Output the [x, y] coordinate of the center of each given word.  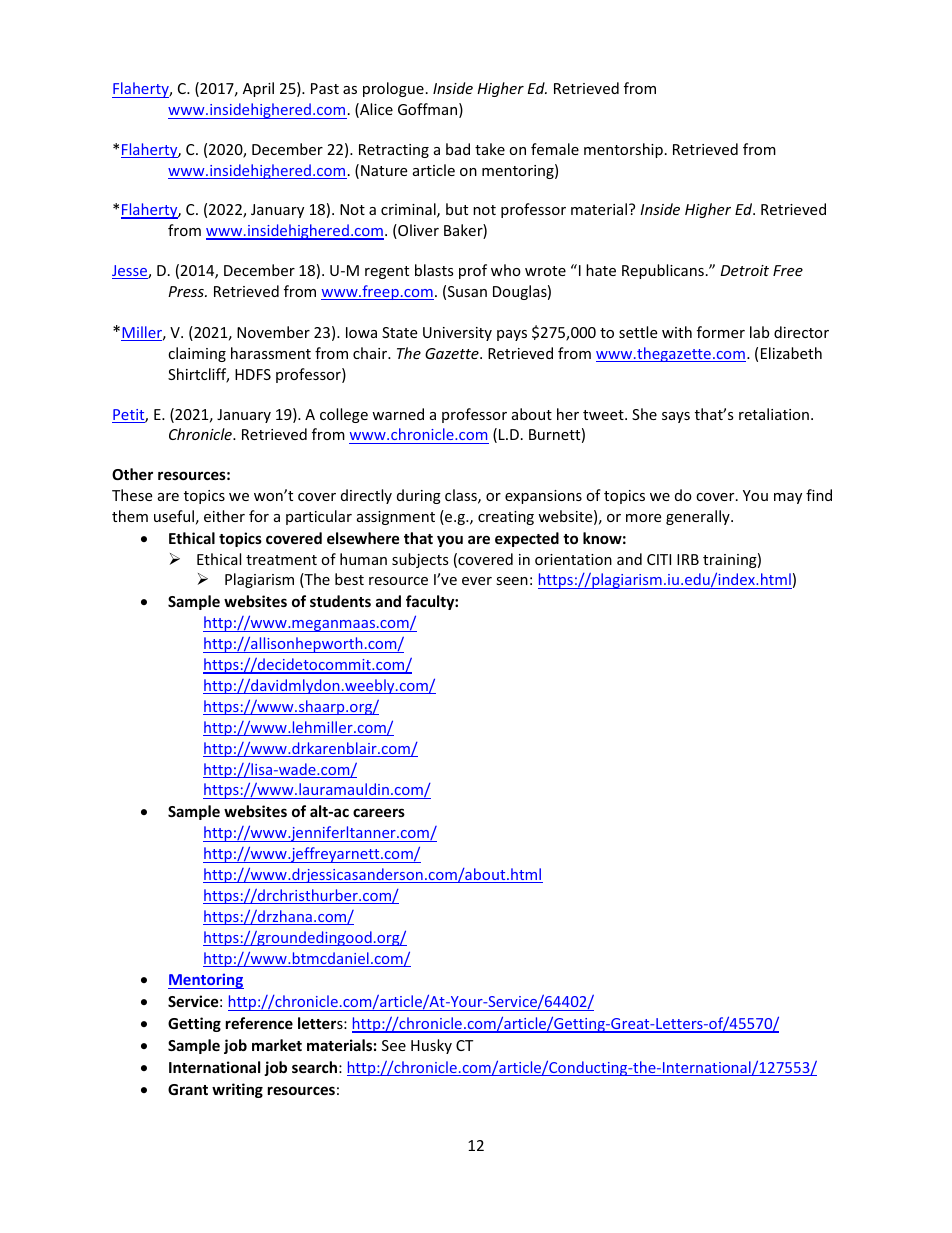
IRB [688, 559]
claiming [197, 354]
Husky [431, 1046]
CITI [659, 559]
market [277, 1045]
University [457, 334]
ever [477, 581]
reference [259, 1023]
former [721, 332]
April [258, 89]
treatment [281, 560]
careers [379, 812]
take [490, 149]
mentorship [623, 150]
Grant [188, 1089]
